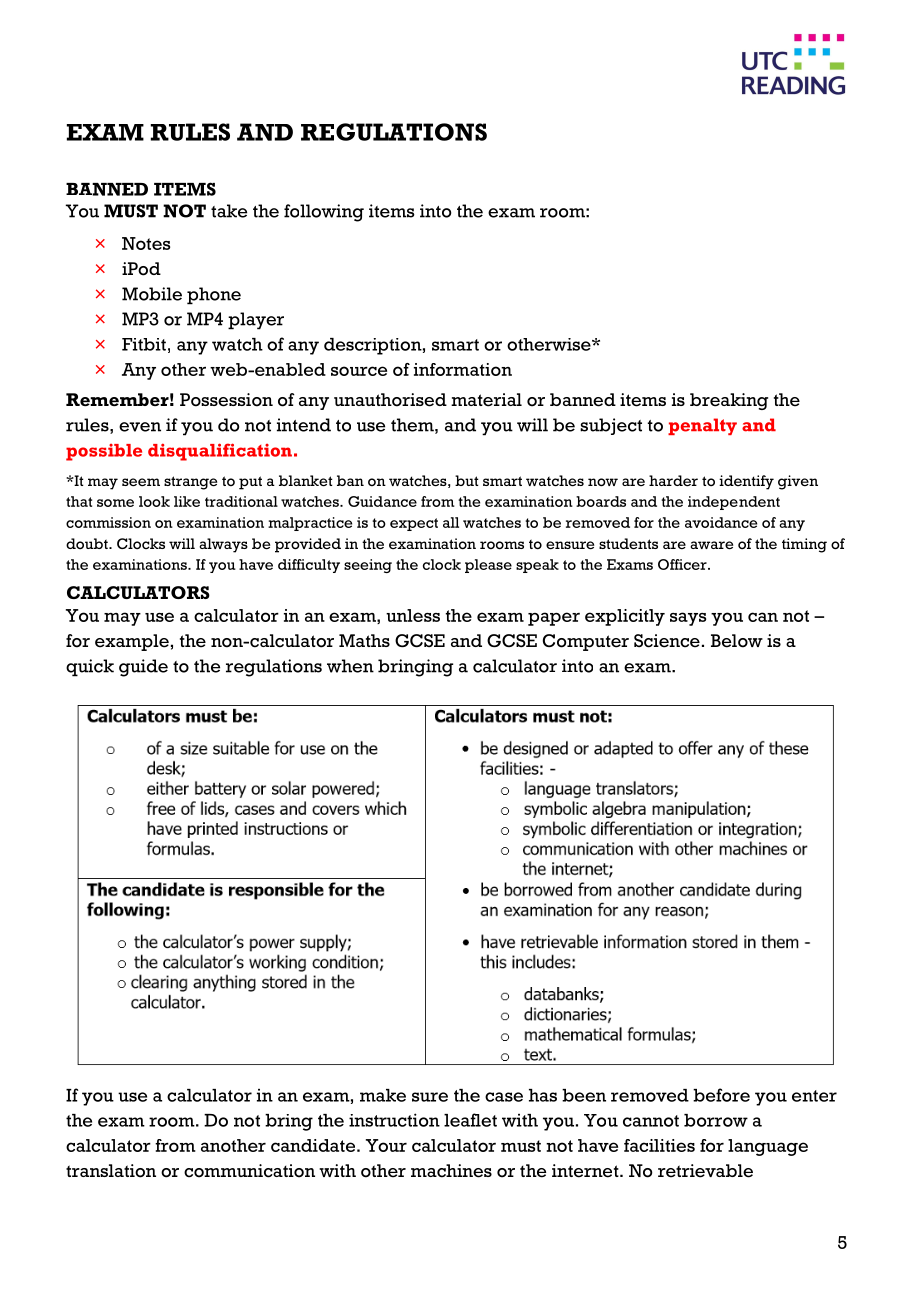 This page has width=924, height=1308. I want to click on following, so click(324, 213).
